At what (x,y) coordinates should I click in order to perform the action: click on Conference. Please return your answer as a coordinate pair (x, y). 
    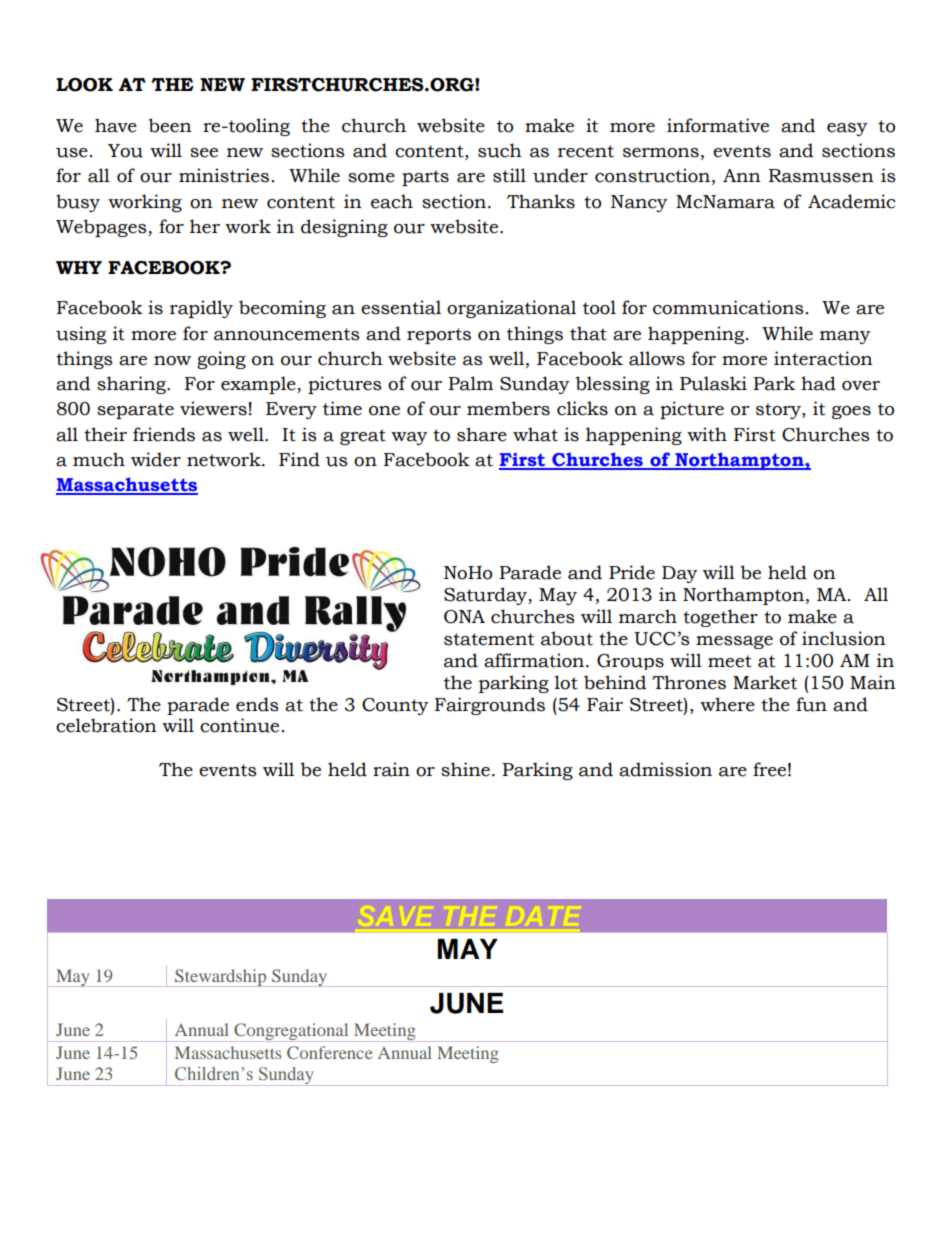
    Looking at the image, I should click on (330, 1052).
